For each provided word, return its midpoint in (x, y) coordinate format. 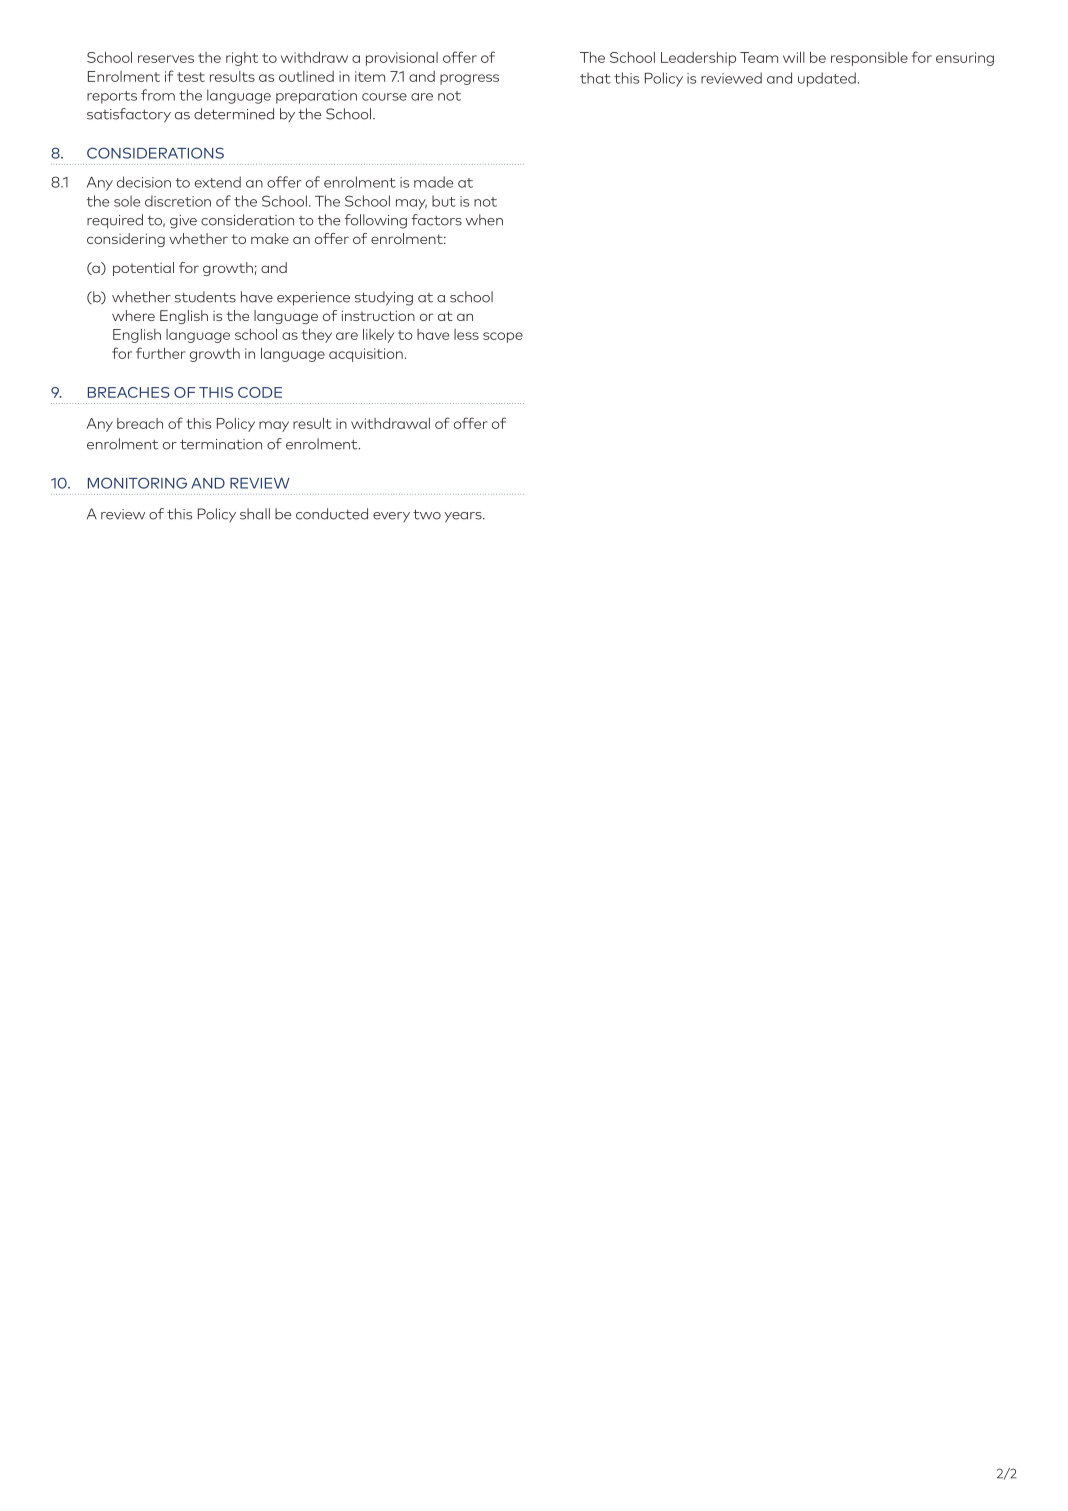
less (466, 334)
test (191, 77)
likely (378, 336)
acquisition (366, 355)
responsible (869, 59)
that (595, 78)
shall (255, 514)
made (433, 182)
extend (218, 182)
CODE (260, 392)
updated (827, 79)
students (205, 297)
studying (384, 298)
